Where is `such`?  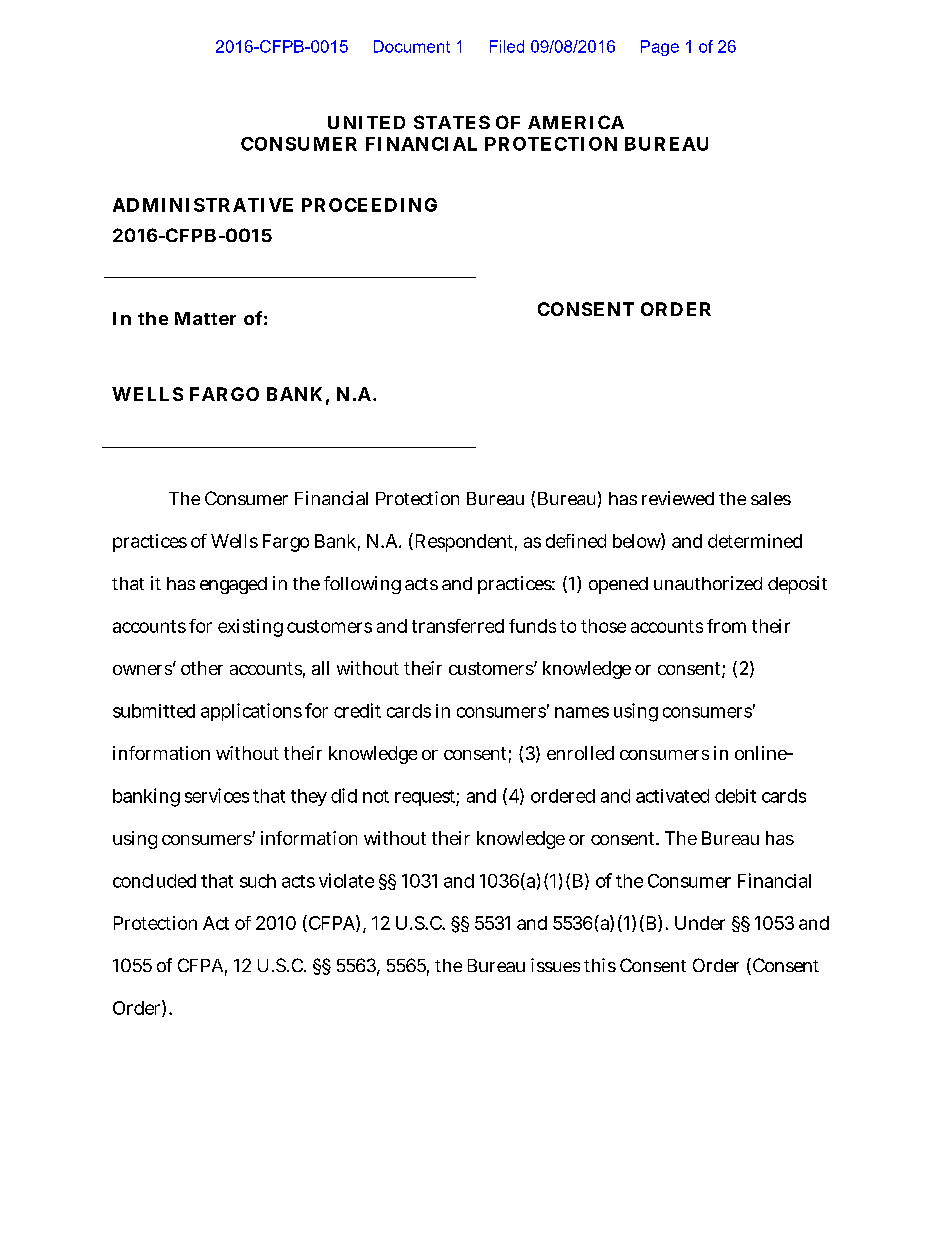 such is located at coordinates (258, 881).
